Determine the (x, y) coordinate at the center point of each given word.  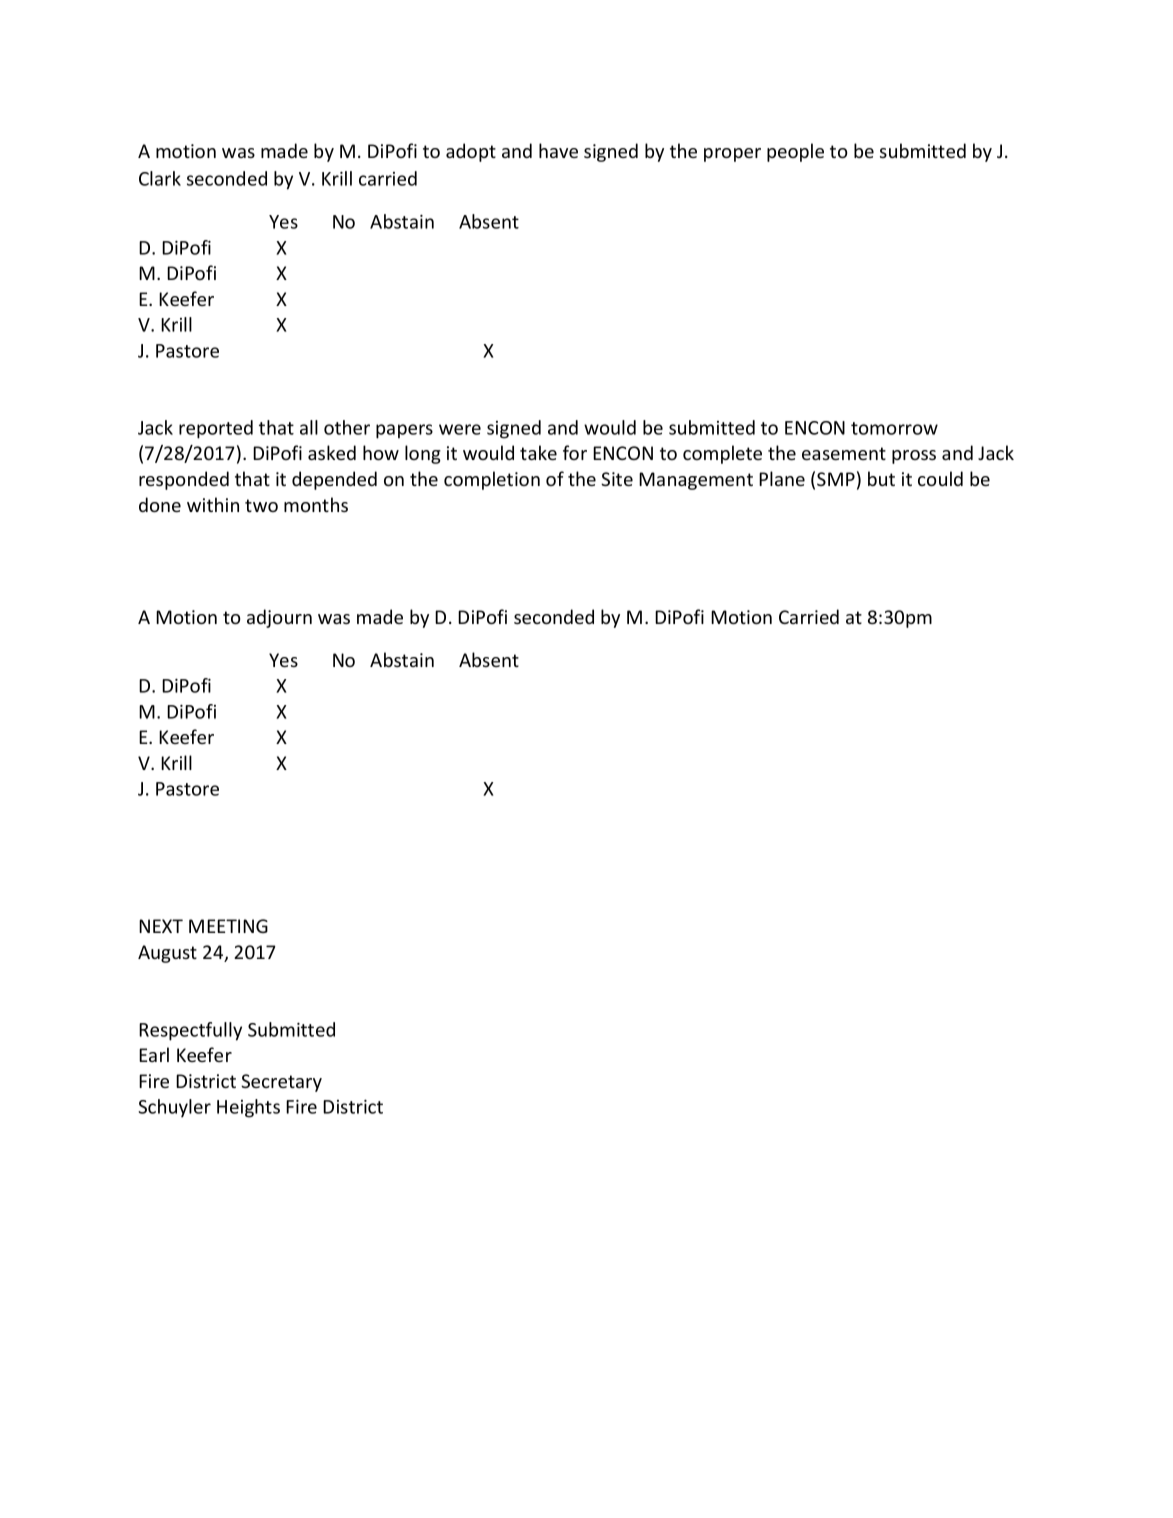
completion (492, 480)
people (795, 152)
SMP (836, 479)
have (558, 150)
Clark (160, 178)
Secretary (281, 1083)
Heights (248, 1108)
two (261, 505)
